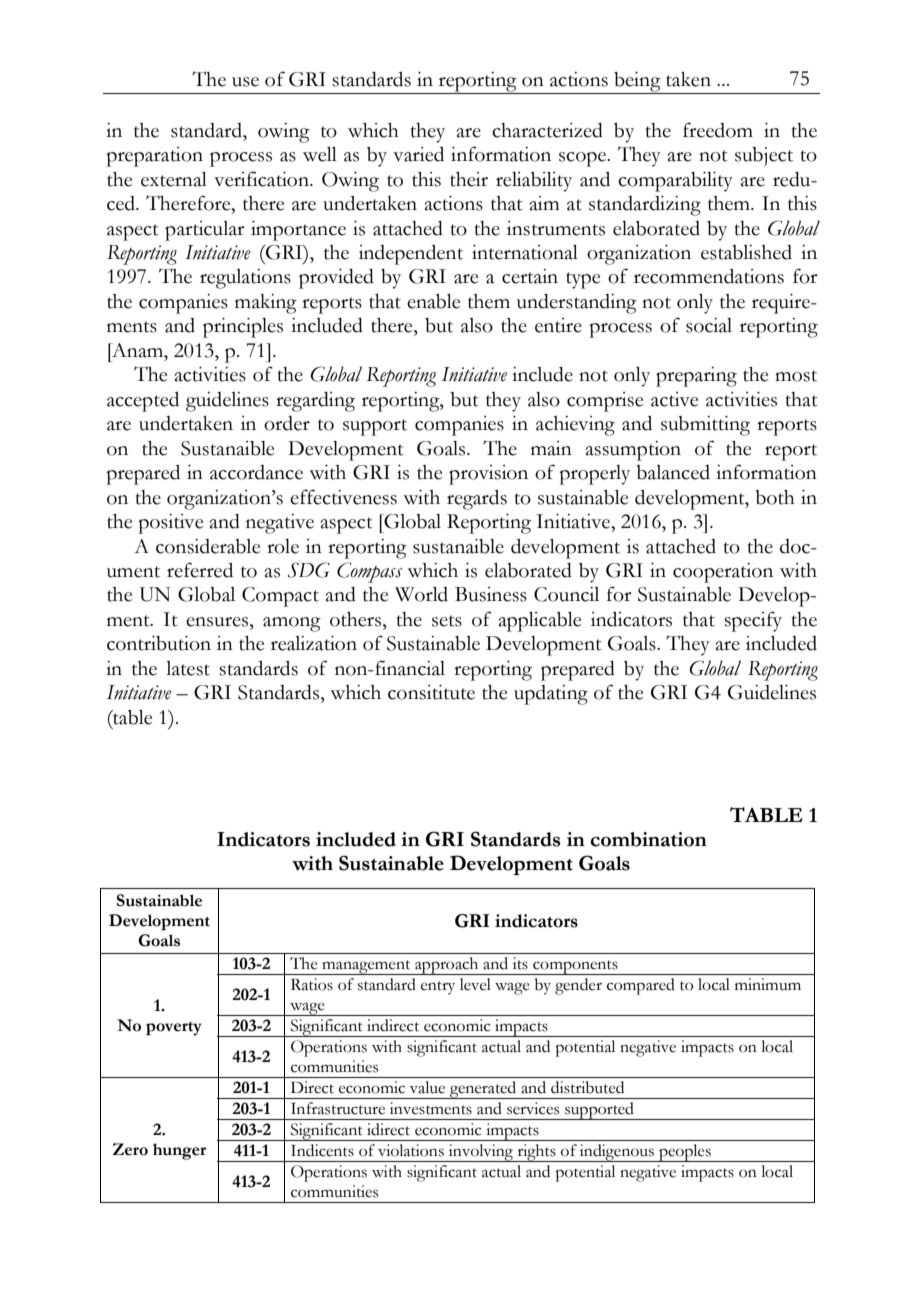  What do you see at coordinates (418, 154) in the screenshot?
I see `varied` at bounding box center [418, 154].
